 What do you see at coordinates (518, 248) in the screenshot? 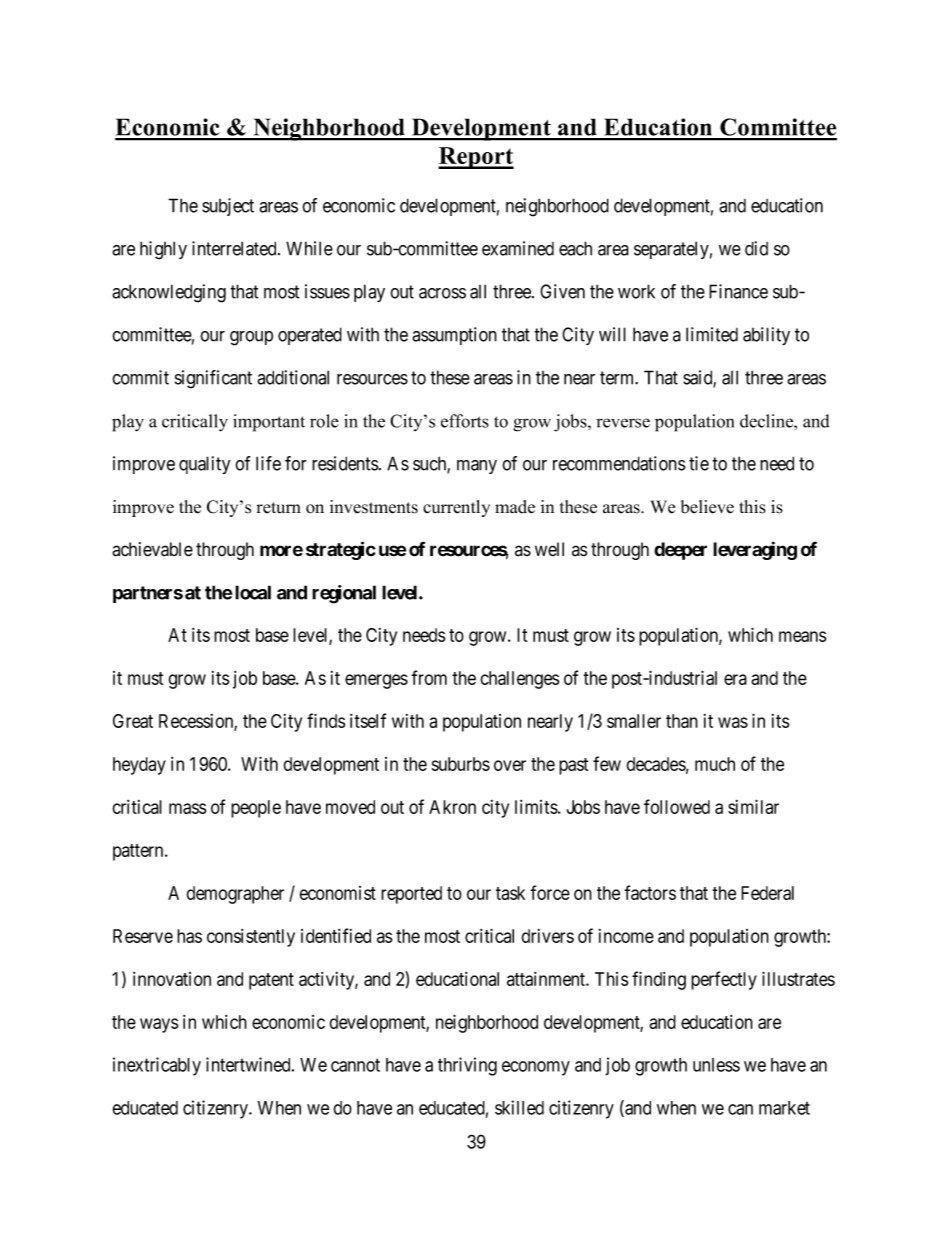
I see `examined` at bounding box center [518, 248].
